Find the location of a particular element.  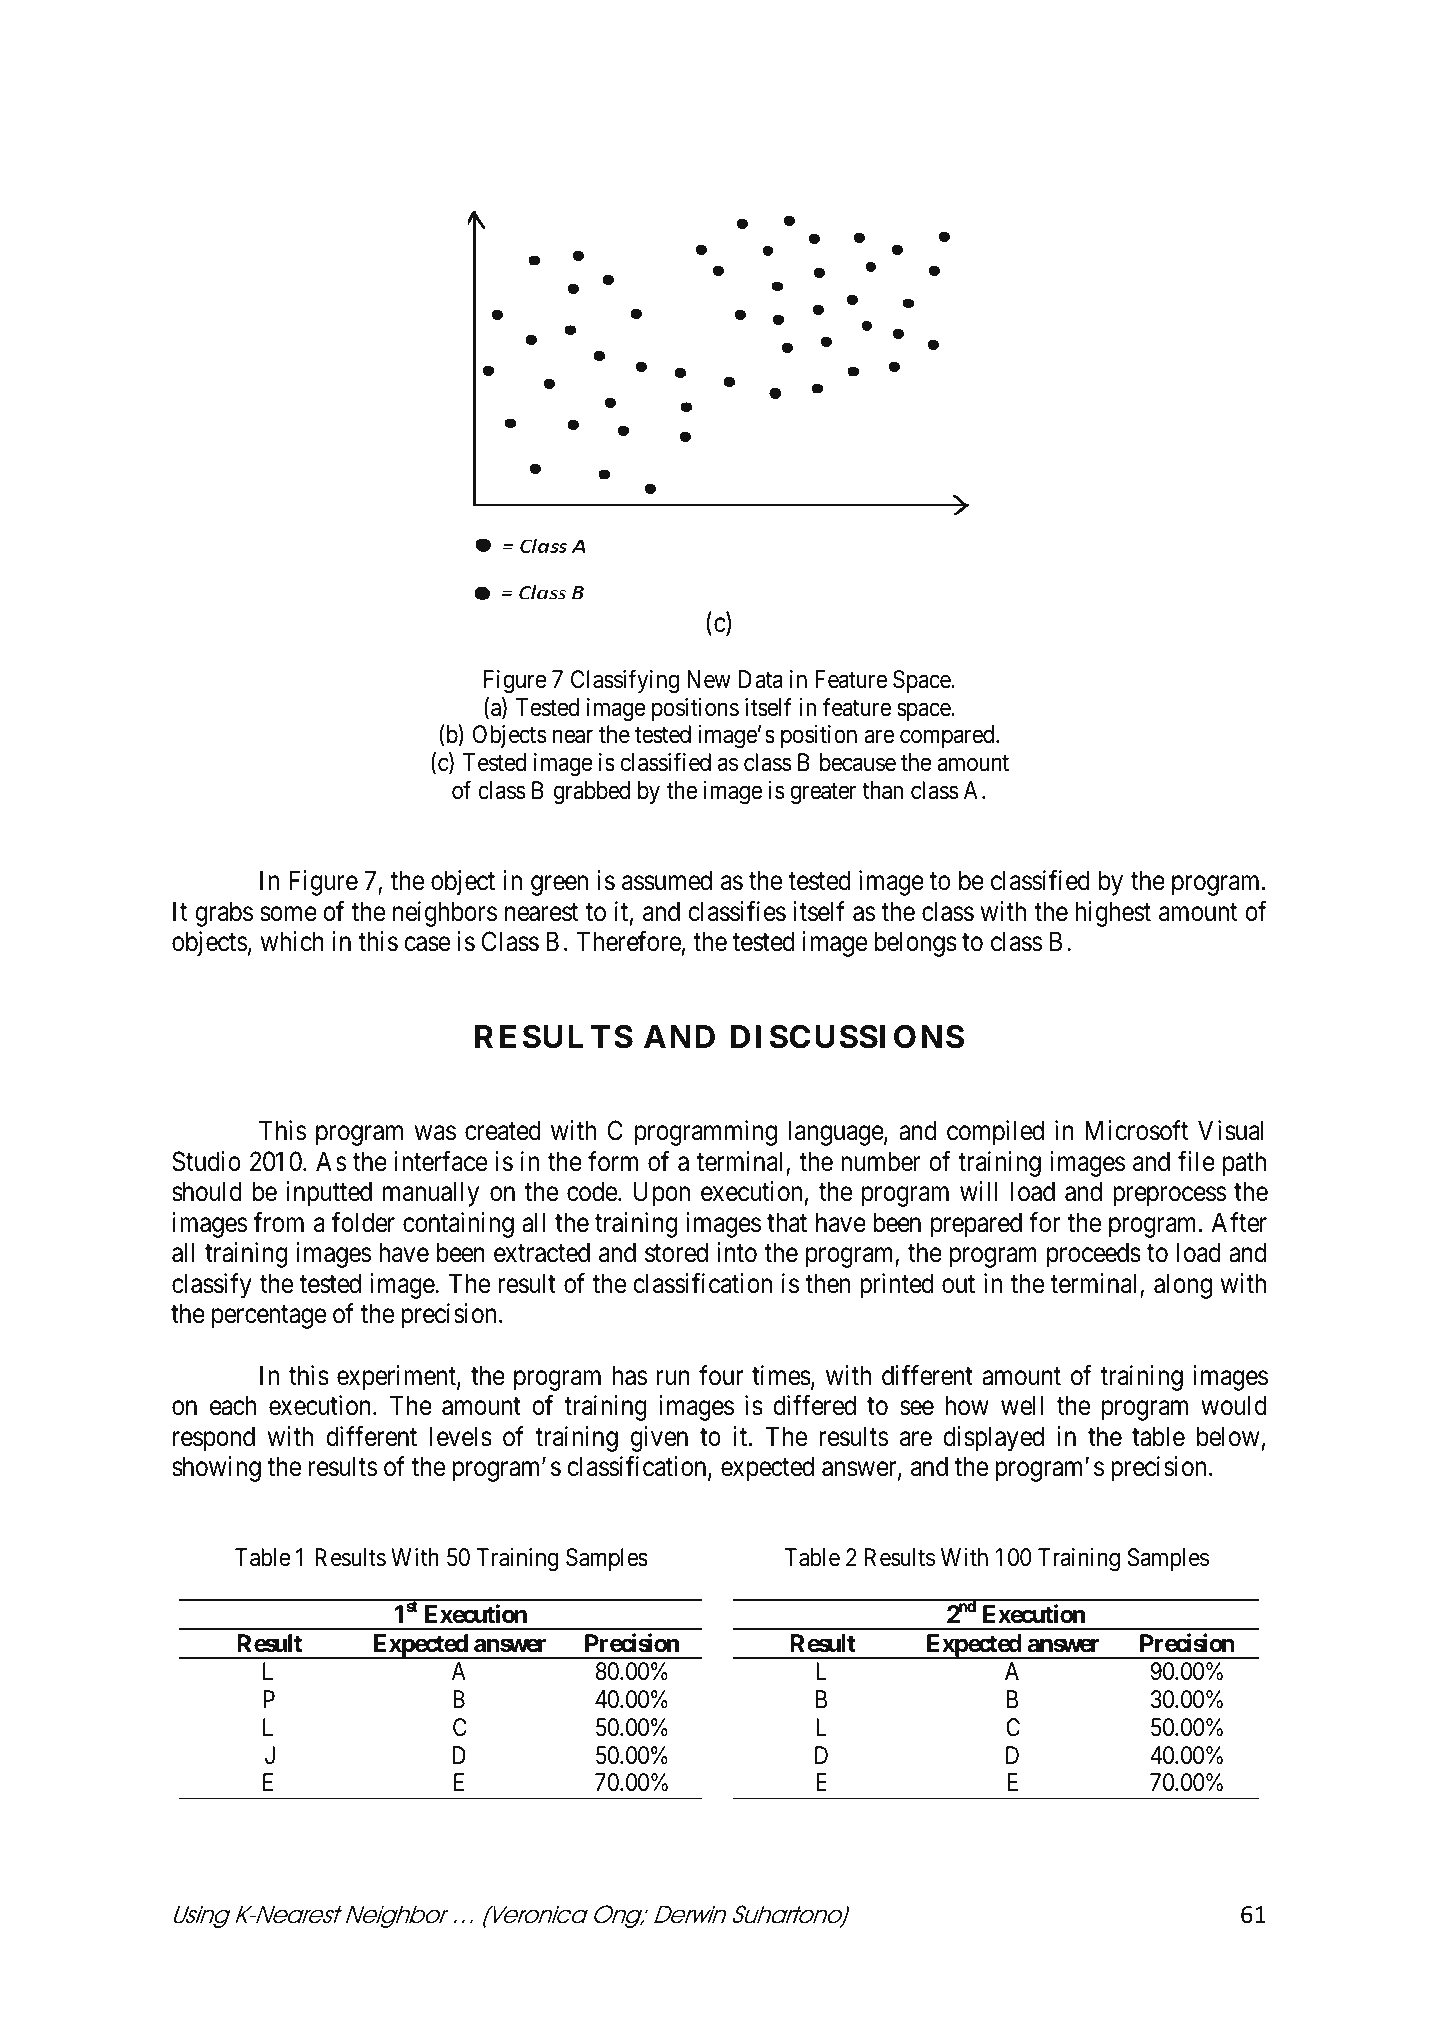

Microsoft is located at coordinates (1136, 1130).
